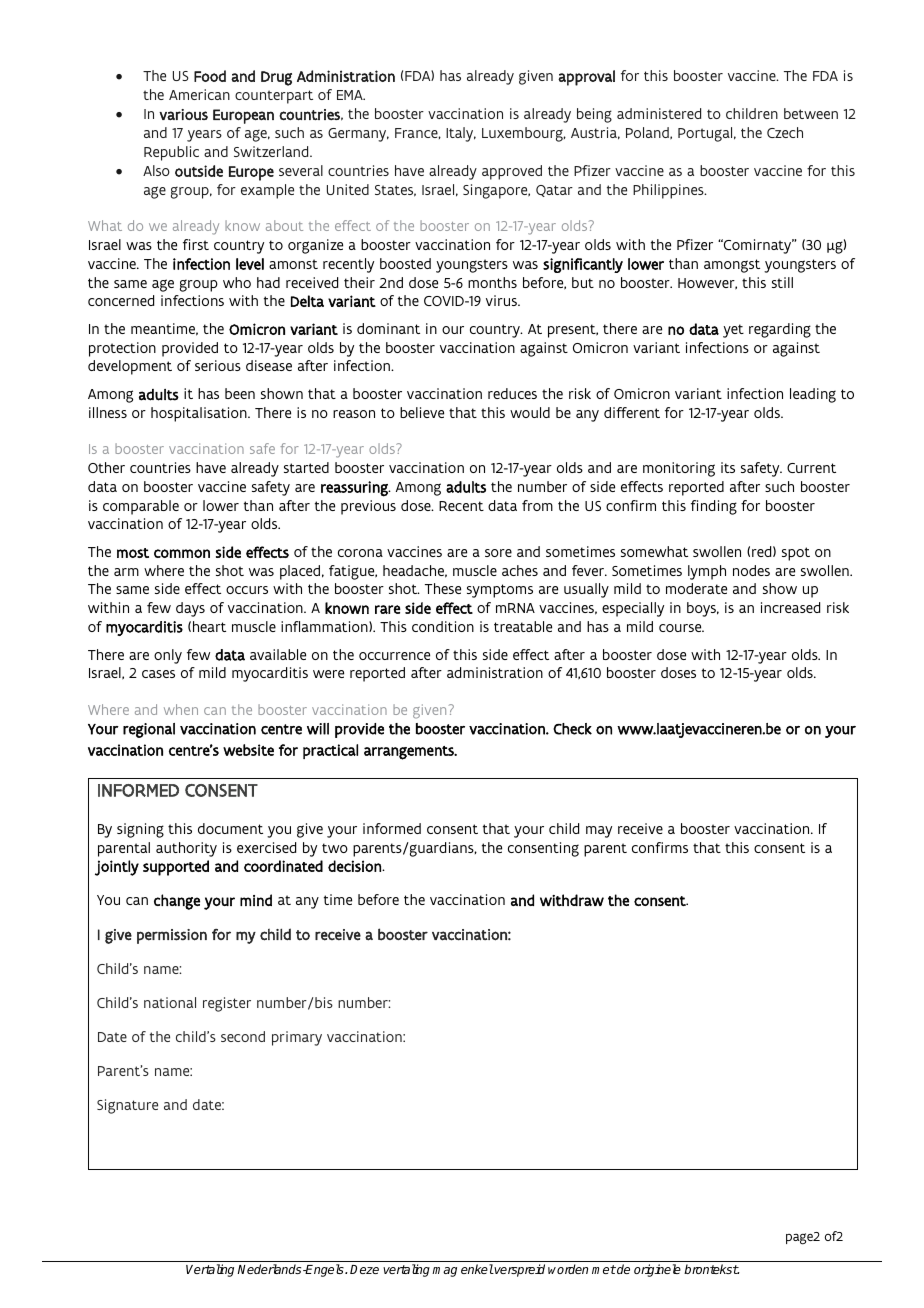 Image resolution: width=924 pixels, height=1308 pixels. What do you see at coordinates (186, 849) in the screenshot?
I see `authority` at bounding box center [186, 849].
